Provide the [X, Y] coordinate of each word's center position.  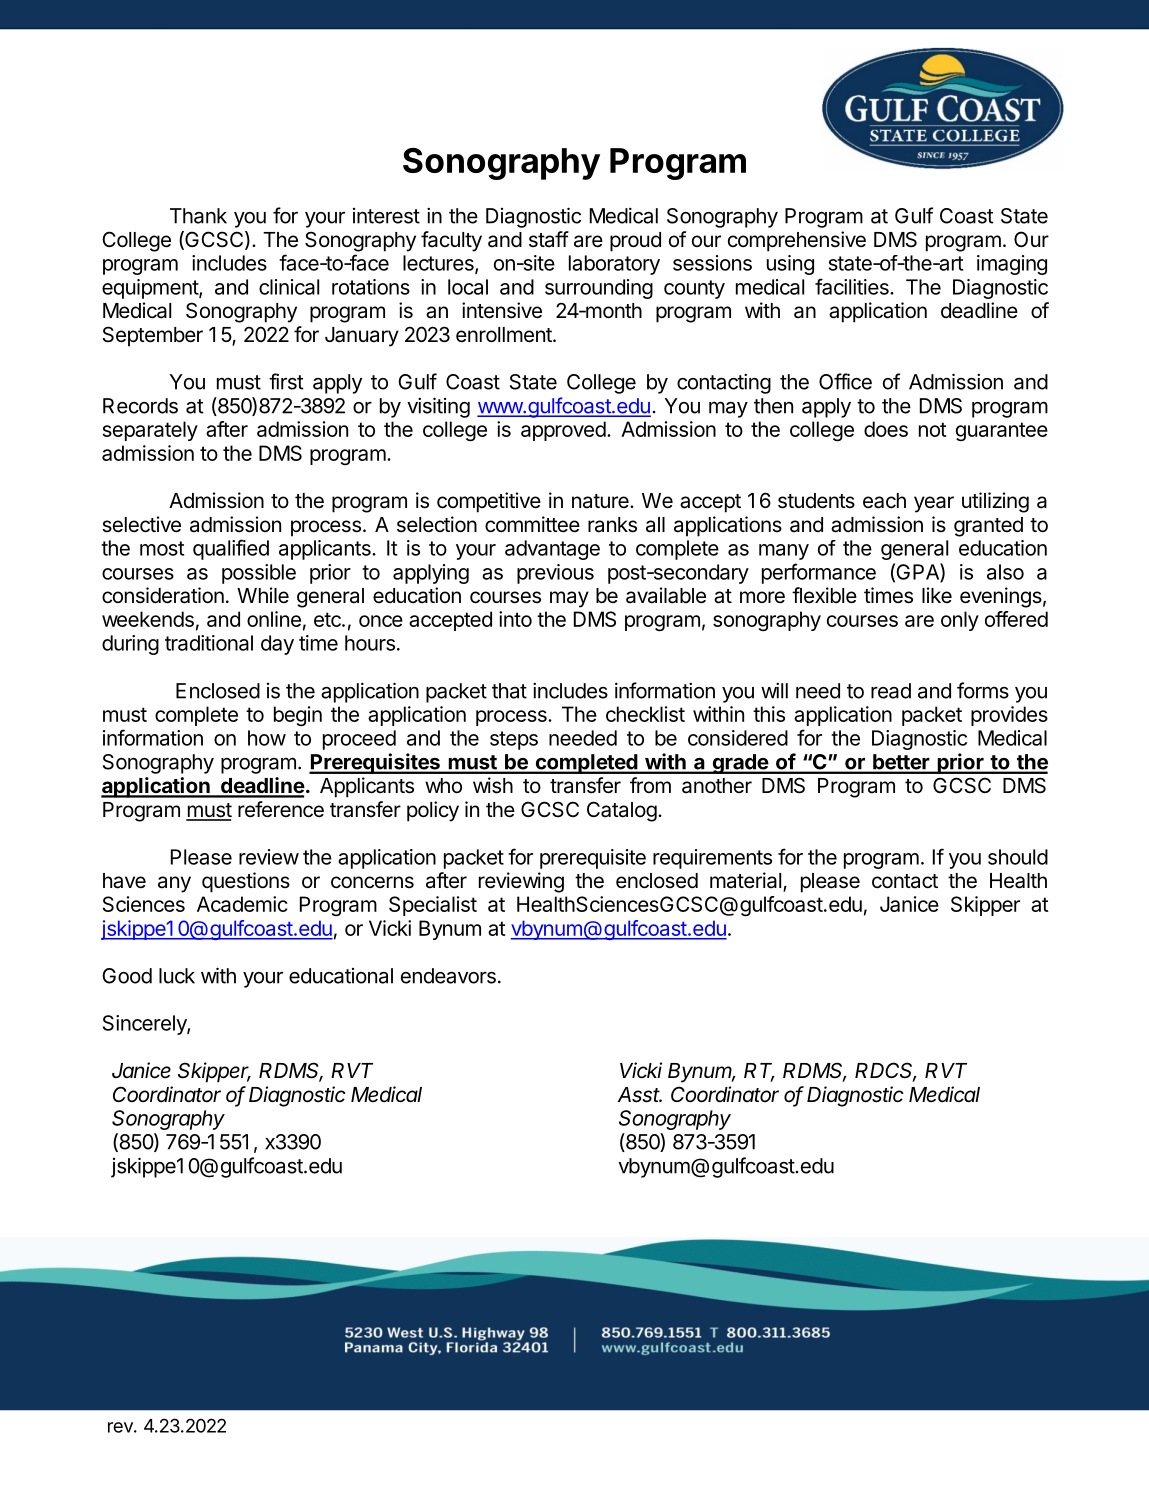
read [891, 691]
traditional [209, 643]
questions [246, 882]
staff [549, 239]
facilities [853, 286]
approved [563, 431]
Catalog [622, 811]
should [1018, 857]
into [515, 619]
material [745, 880]
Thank [198, 216]
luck [177, 976]
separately [150, 431]
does [886, 429]
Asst [640, 1095]
